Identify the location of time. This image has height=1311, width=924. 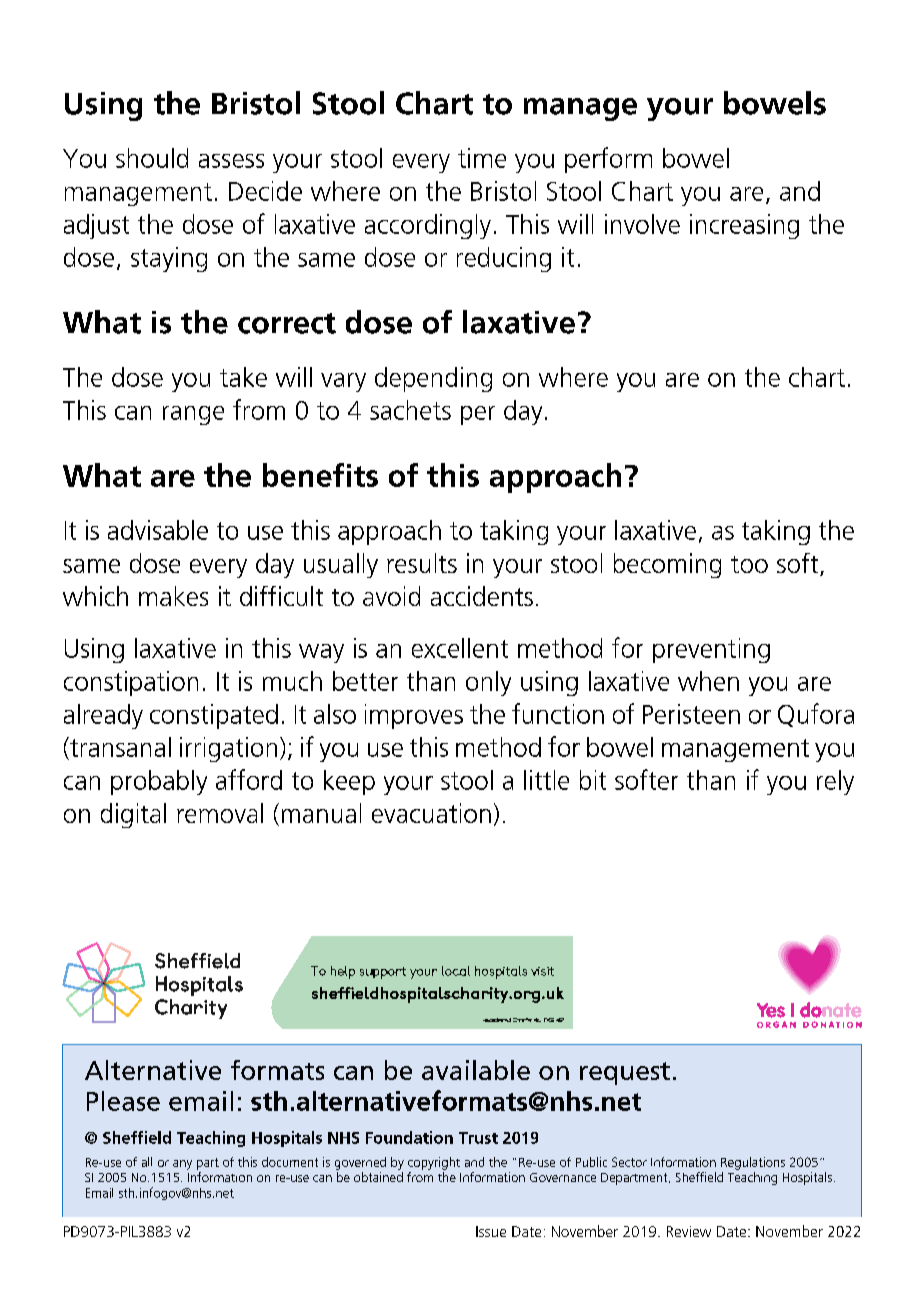
(482, 158).
